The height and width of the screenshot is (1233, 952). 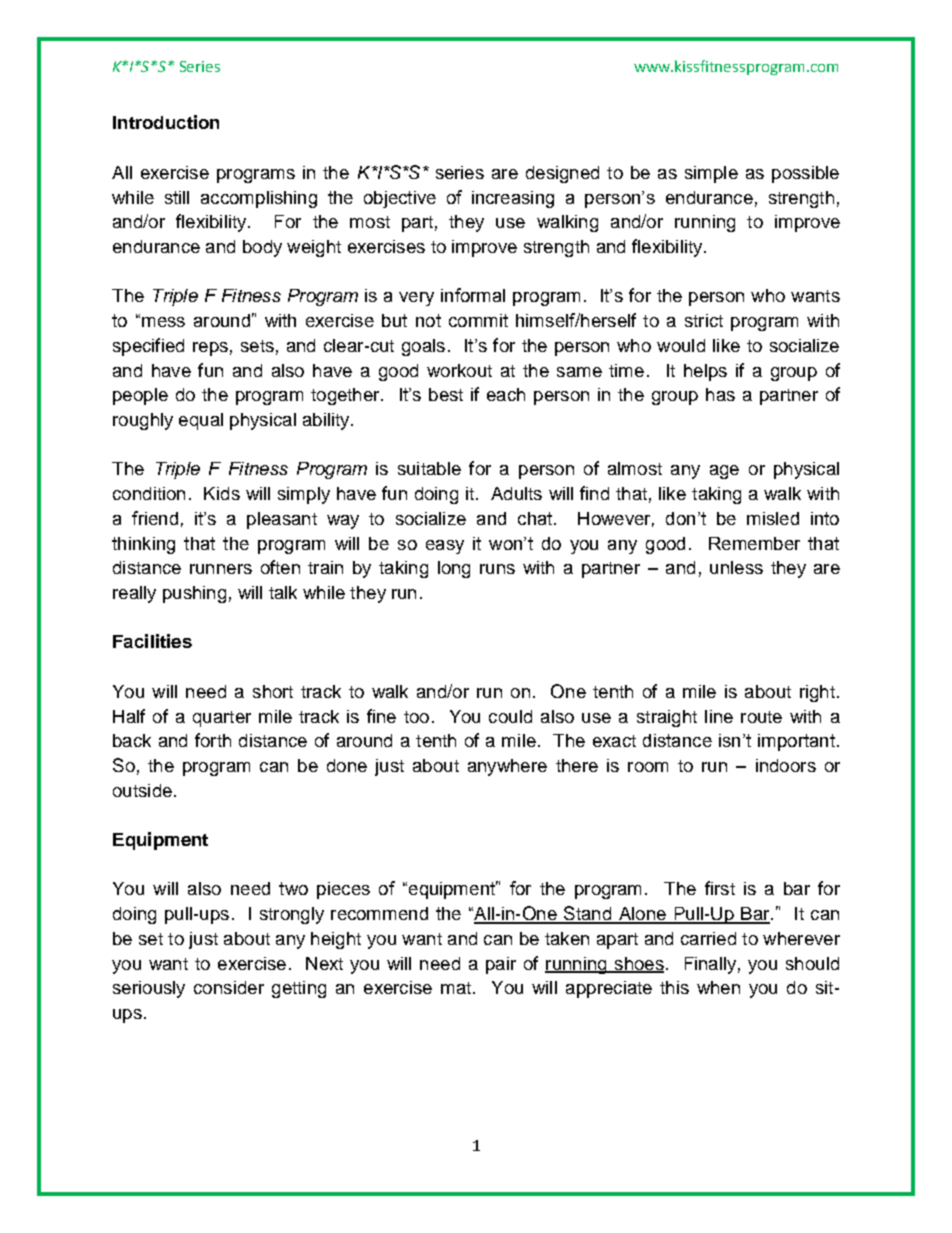 I want to click on route, so click(x=761, y=717).
